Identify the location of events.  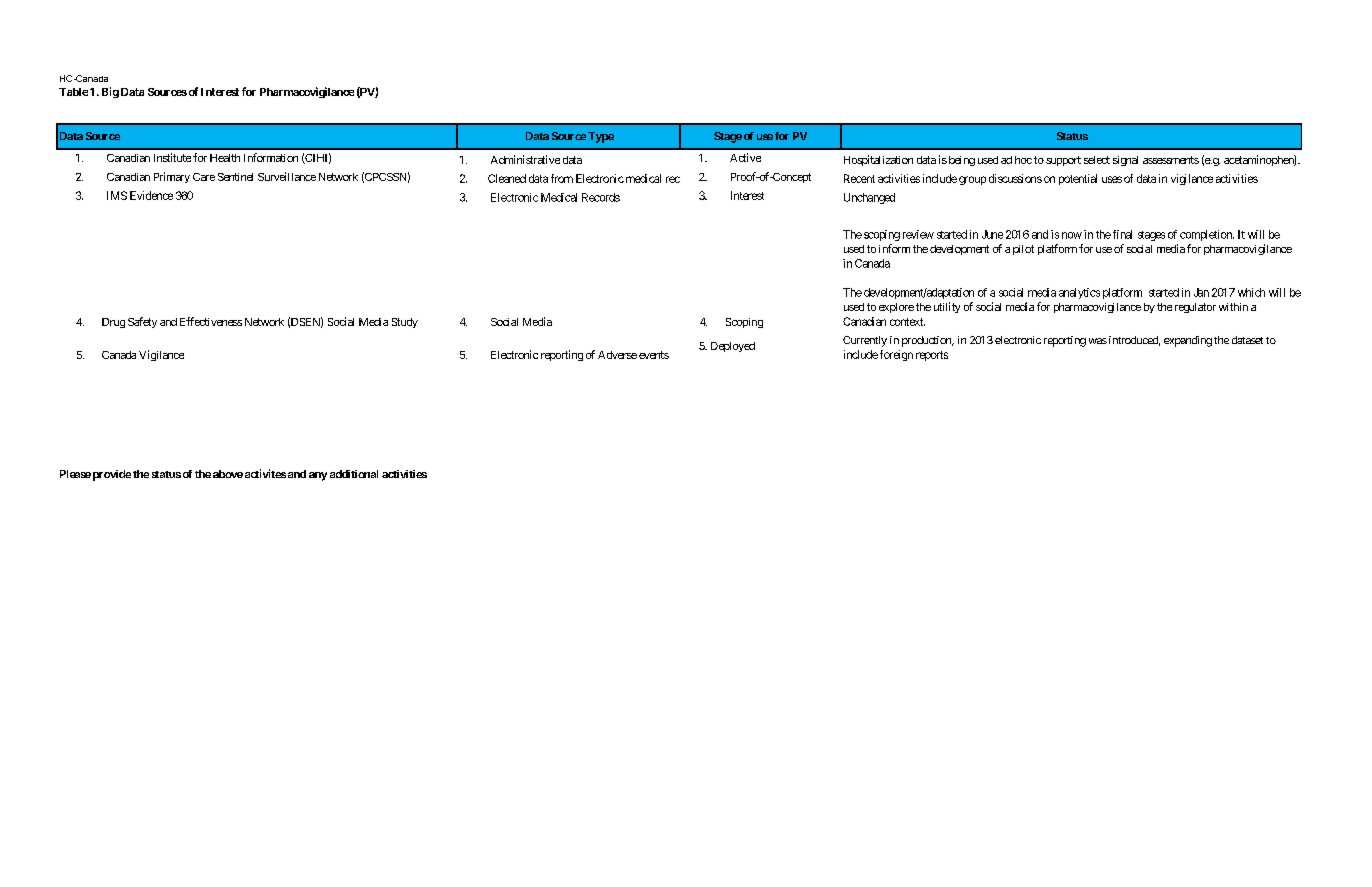
(654, 355).
